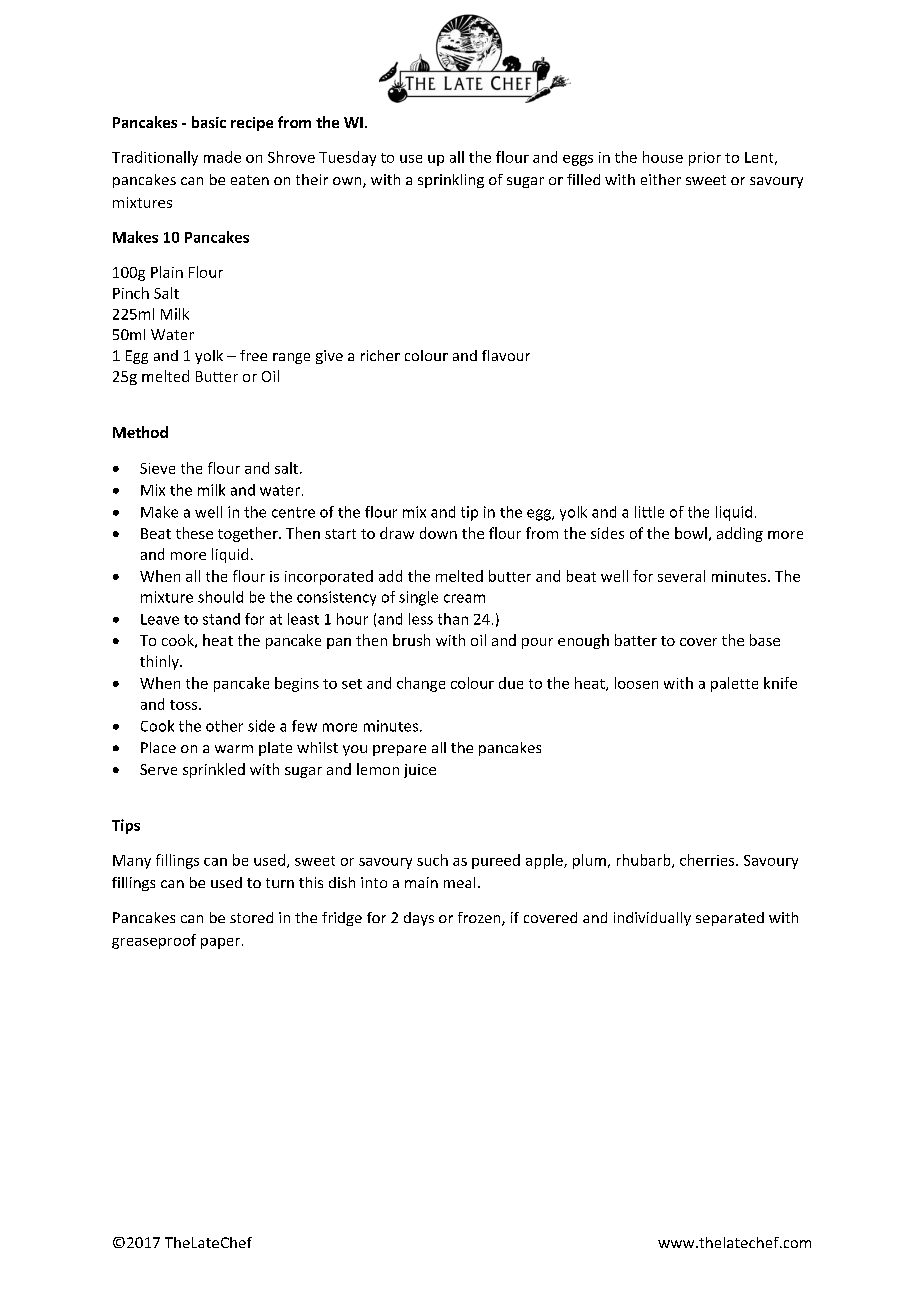 This page has width=924, height=1308. What do you see at coordinates (705, 159) in the page?
I see `prior` at bounding box center [705, 159].
